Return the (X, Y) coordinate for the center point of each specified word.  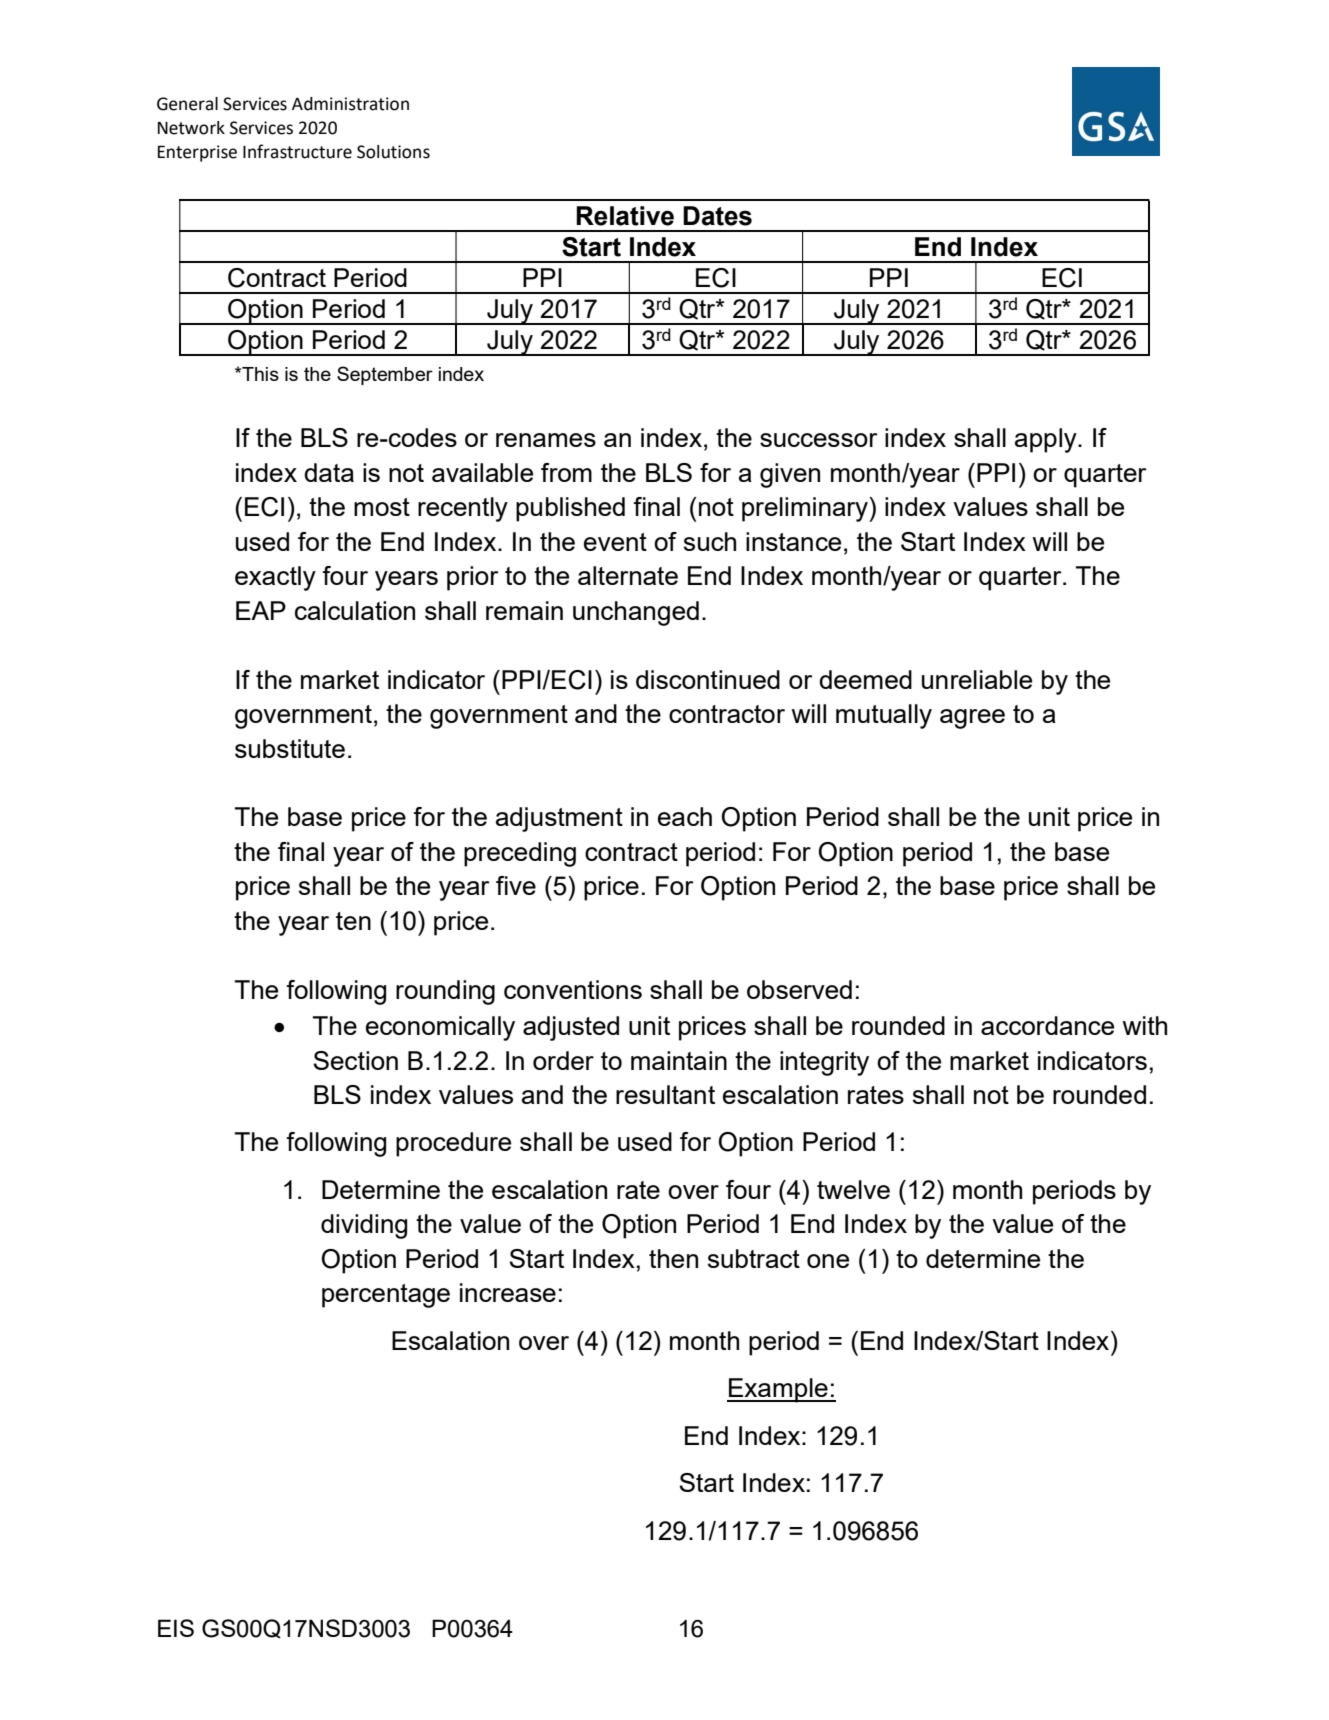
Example (778, 1390)
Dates (717, 216)
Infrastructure (297, 151)
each (685, 816)
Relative (625, 216)
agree (972, 719)
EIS (176, 1628)
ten (353, 921)
